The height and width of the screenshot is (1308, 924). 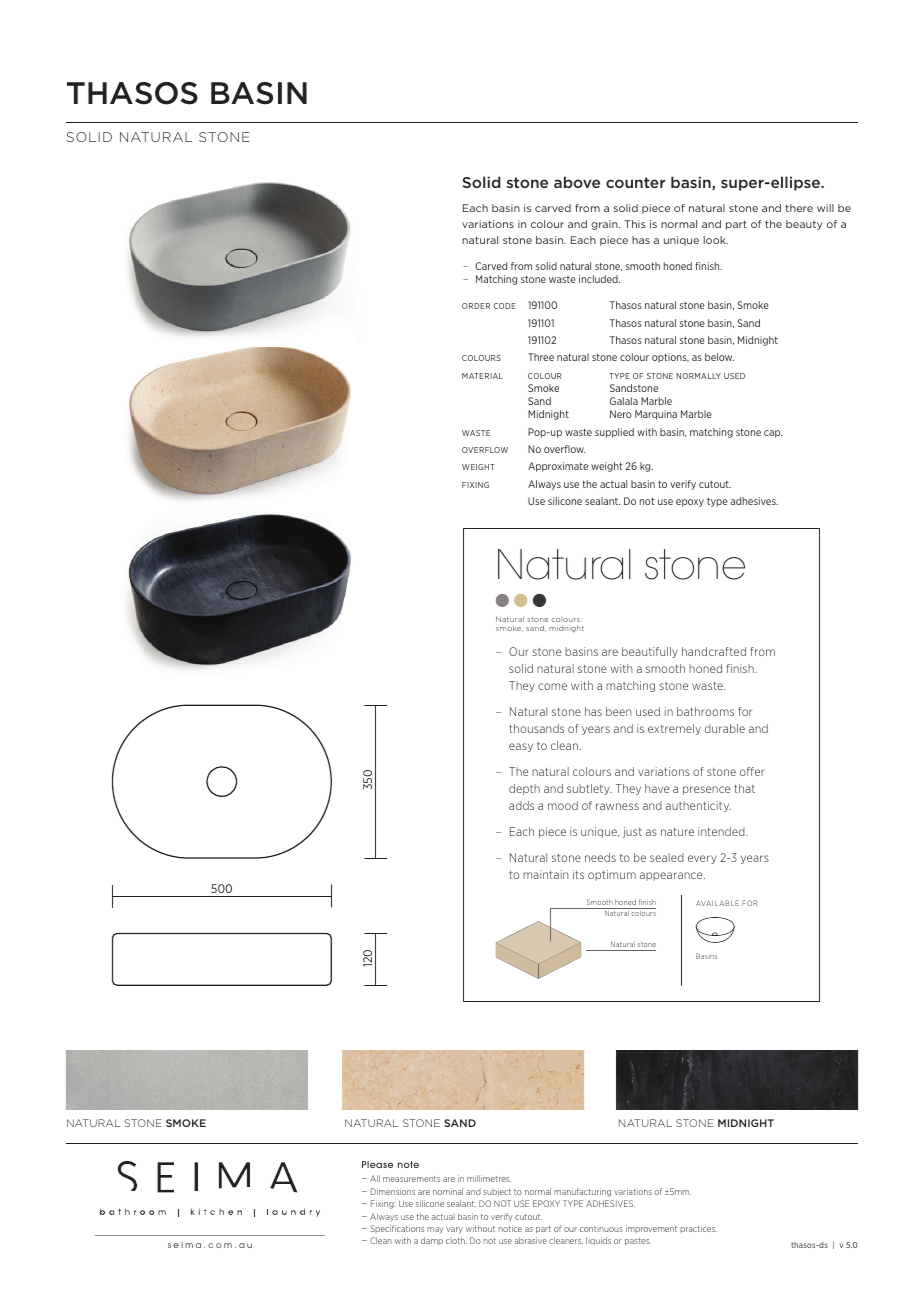 I want to click on grain, so click(x=605, y=225).
